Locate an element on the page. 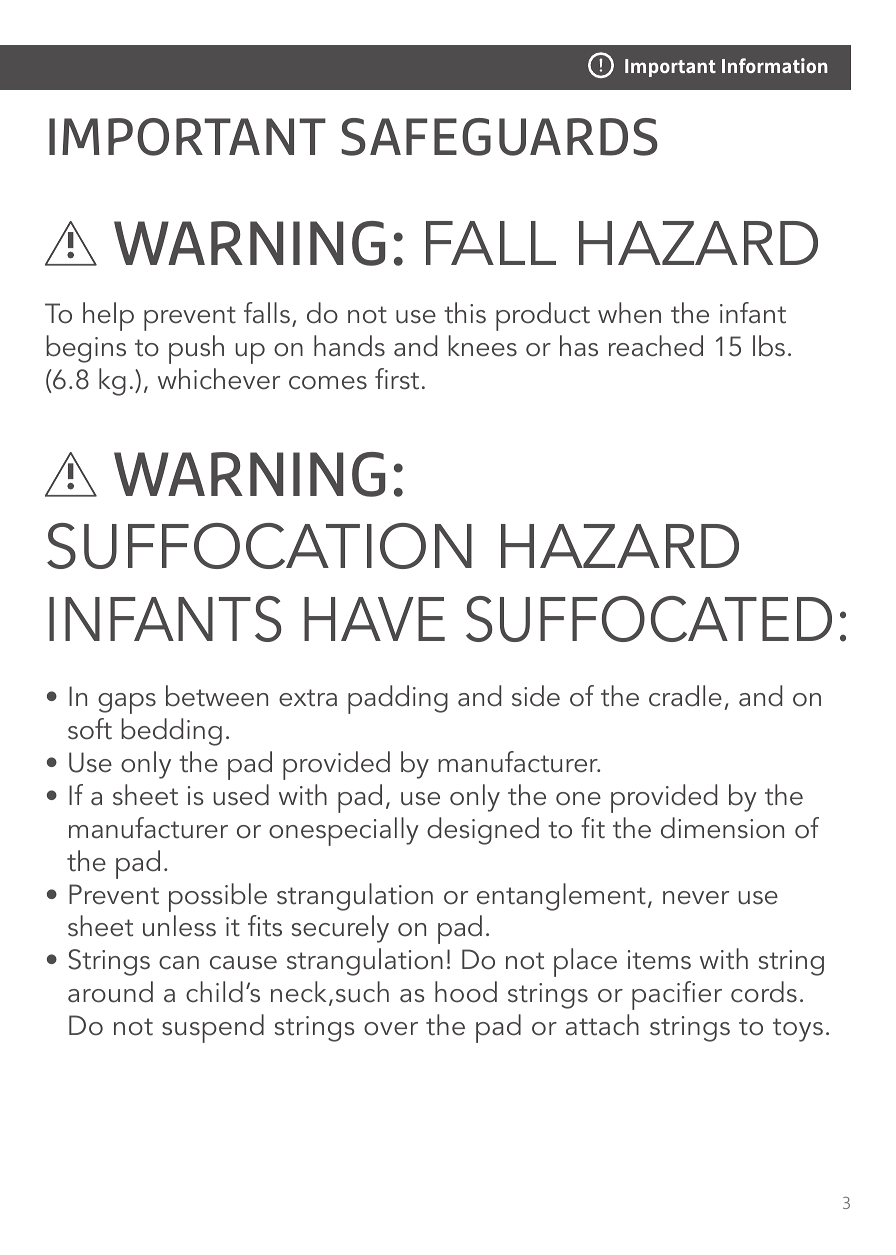 The image size is (896, 1255). SUFFOCATION is located at coordinates (259, 546).
